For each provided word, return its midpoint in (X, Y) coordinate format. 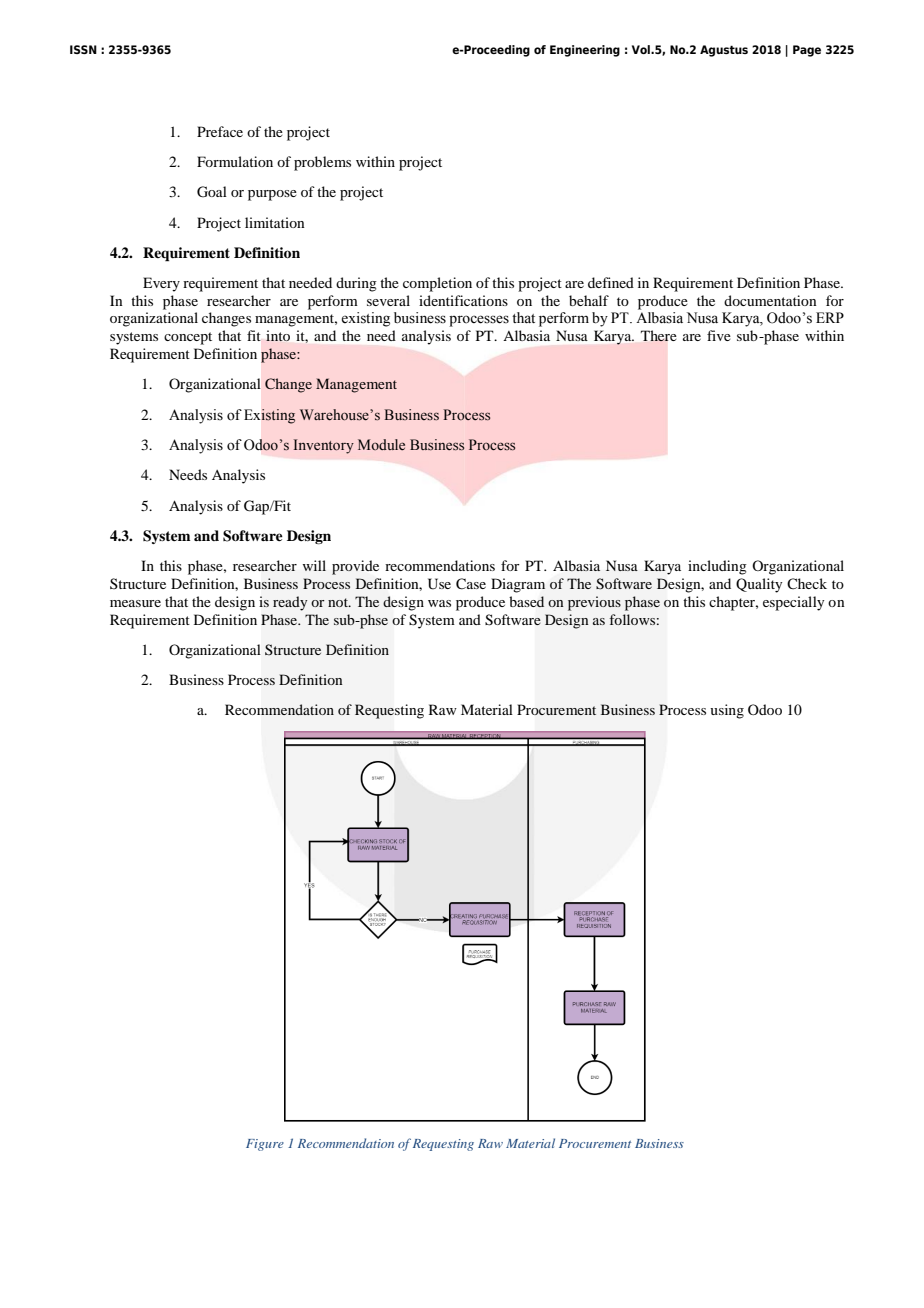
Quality (759, 585)
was (439, 603)
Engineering (585, 51)
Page (807, 51)
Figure (265, 1145)
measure (135, 603)
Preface (220, 131)
